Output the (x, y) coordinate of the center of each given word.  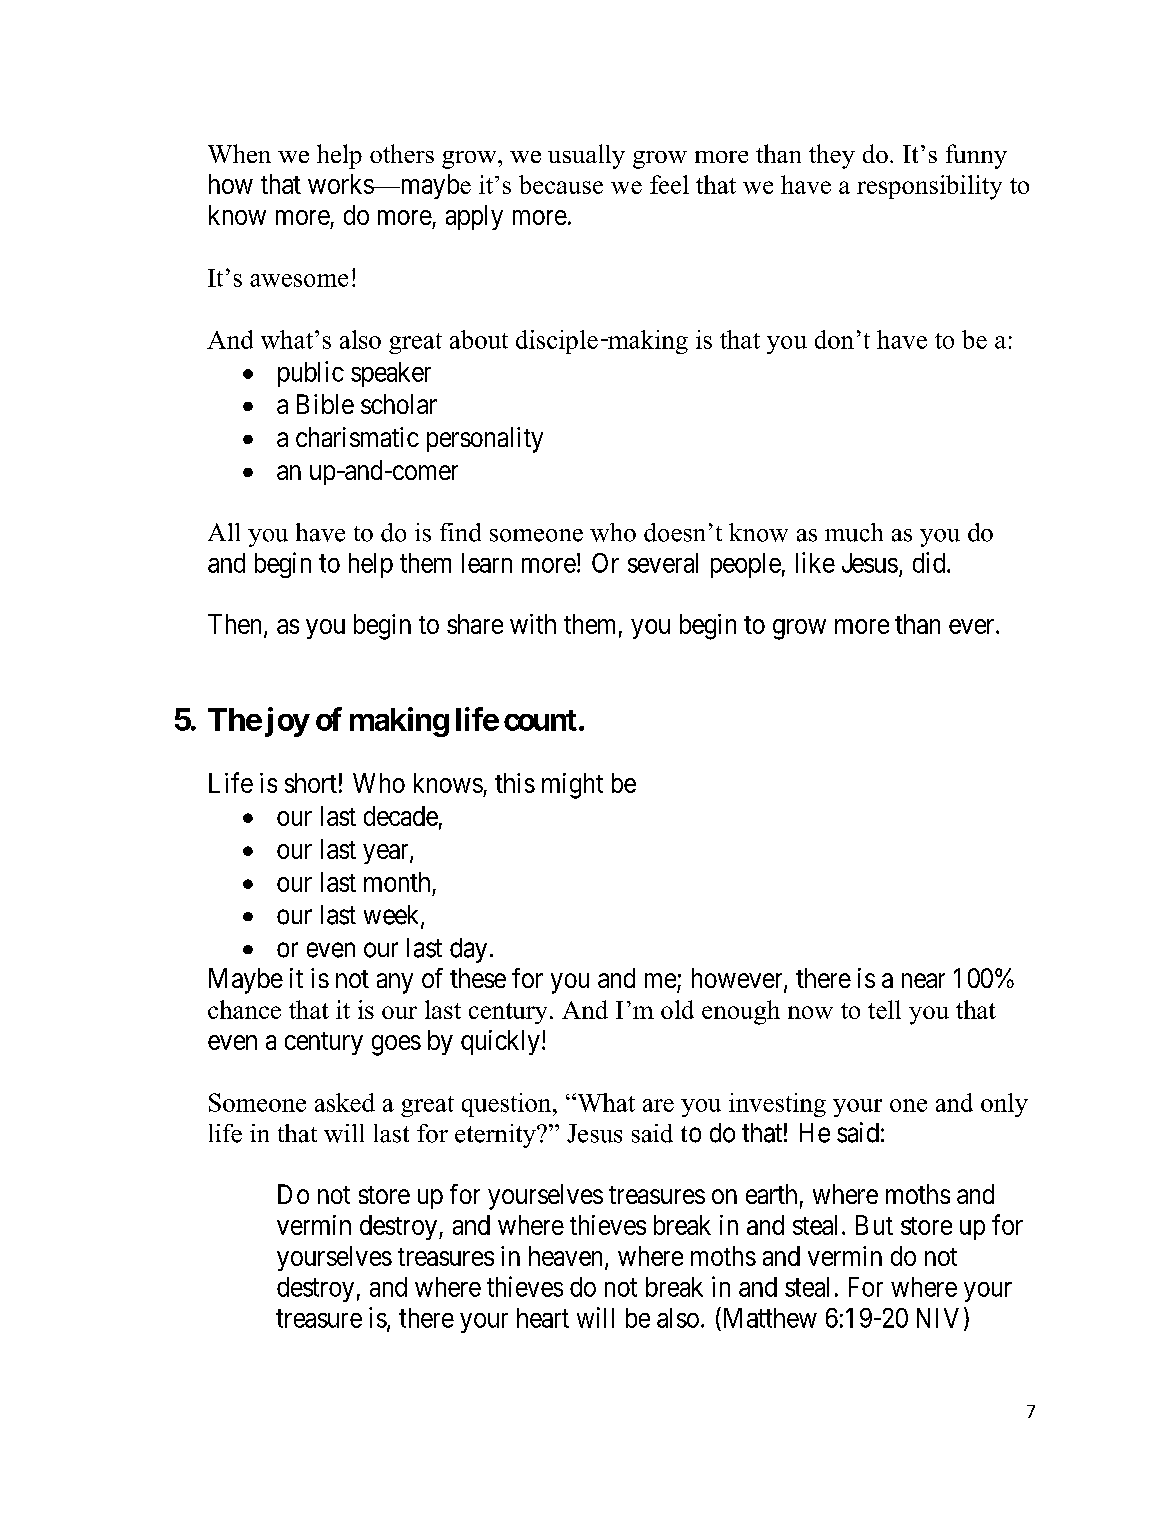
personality (485, 440)
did (930, 562)
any (395, 983)
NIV (938, 1318)
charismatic (357, 437)
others (402, 153)
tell (884, 1009)
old (677, 1009)
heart (543, 1318)
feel (669, 184)
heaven (567, 1257)
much (854, 532)
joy (287, 722)
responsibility (929, 187)
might (572, 786)
